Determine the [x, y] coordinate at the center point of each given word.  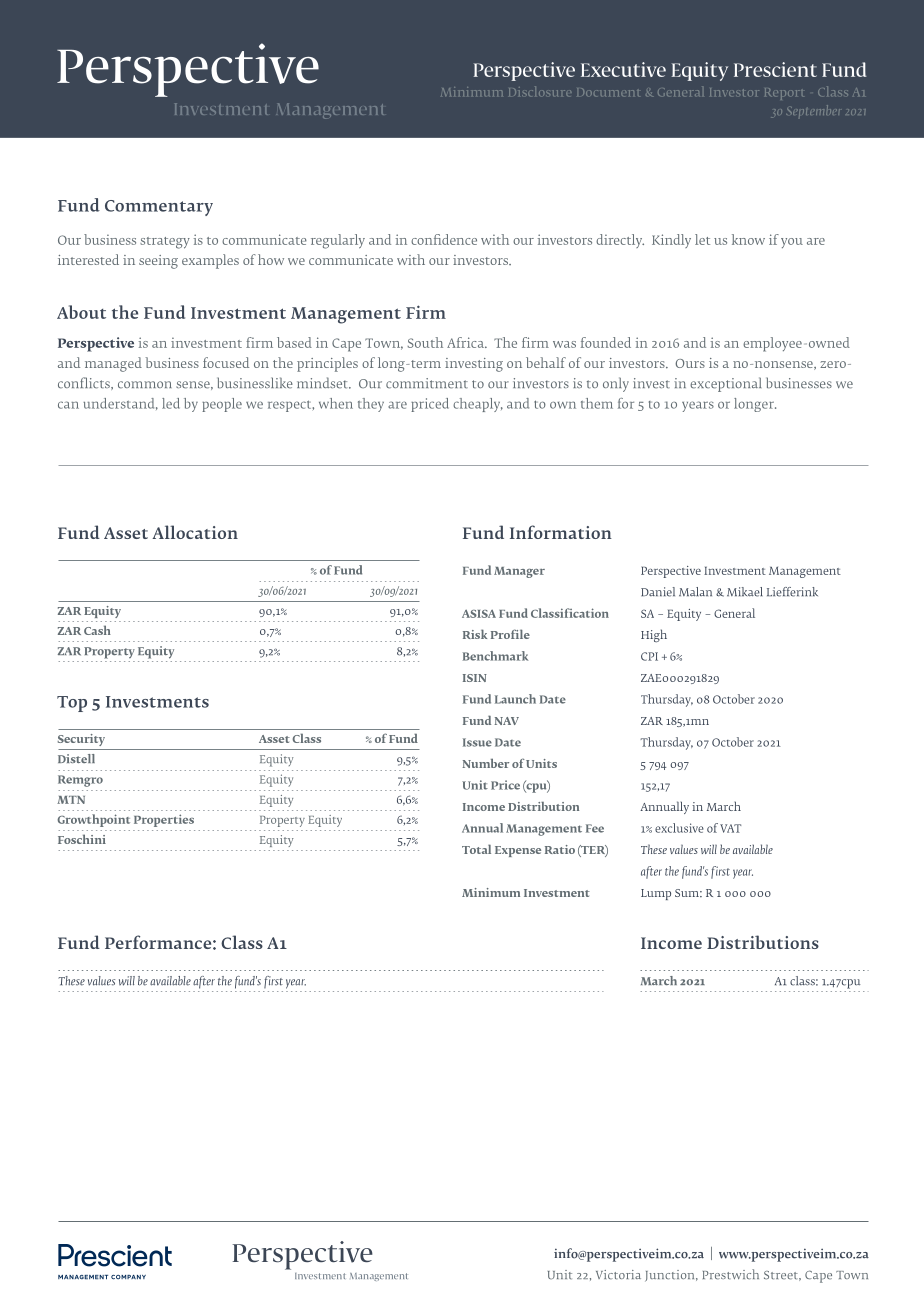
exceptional [725, 384]
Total [476, 849]
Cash [97, 630]
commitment [427, 383]
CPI [649, 656]
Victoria [618, 1275]
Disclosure [538, 91]
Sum [688, 893]
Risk [475, 634]
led [171, 403]
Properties [164, 820]
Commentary [159, 208]
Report [784, 94]
